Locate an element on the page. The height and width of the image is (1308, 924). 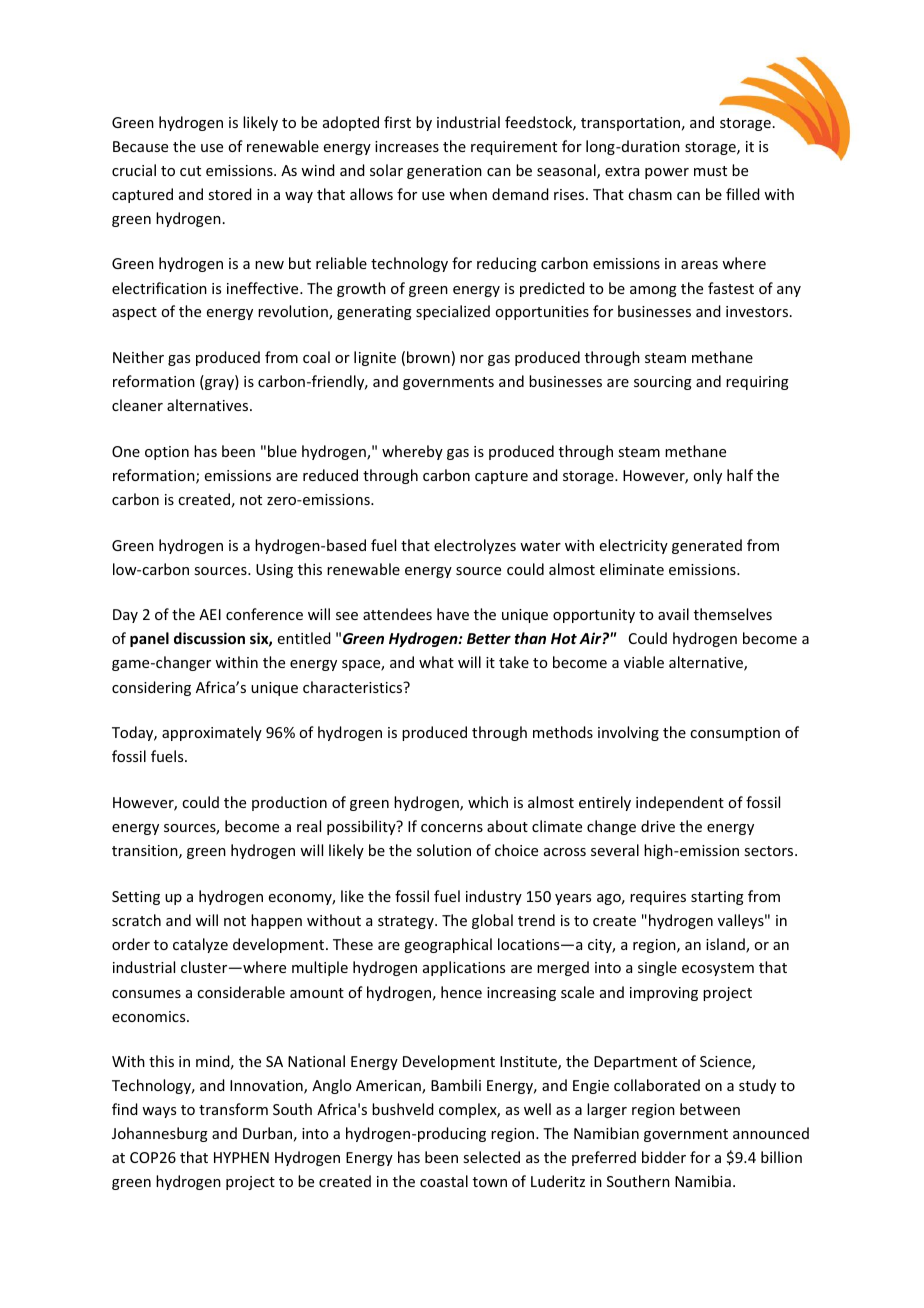
must is located at coordinates (710, 171).
